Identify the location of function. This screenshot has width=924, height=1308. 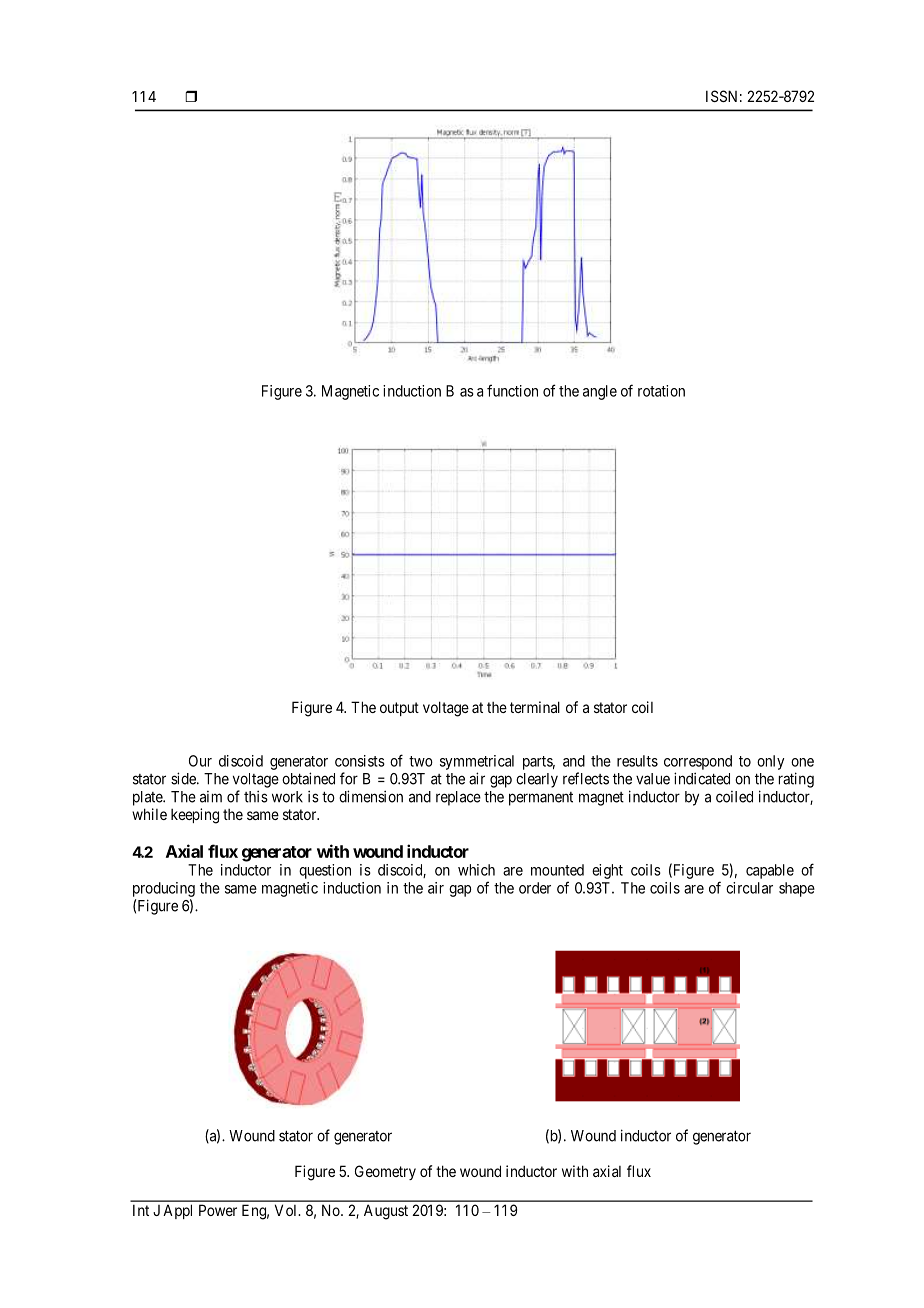
(512, 390).
